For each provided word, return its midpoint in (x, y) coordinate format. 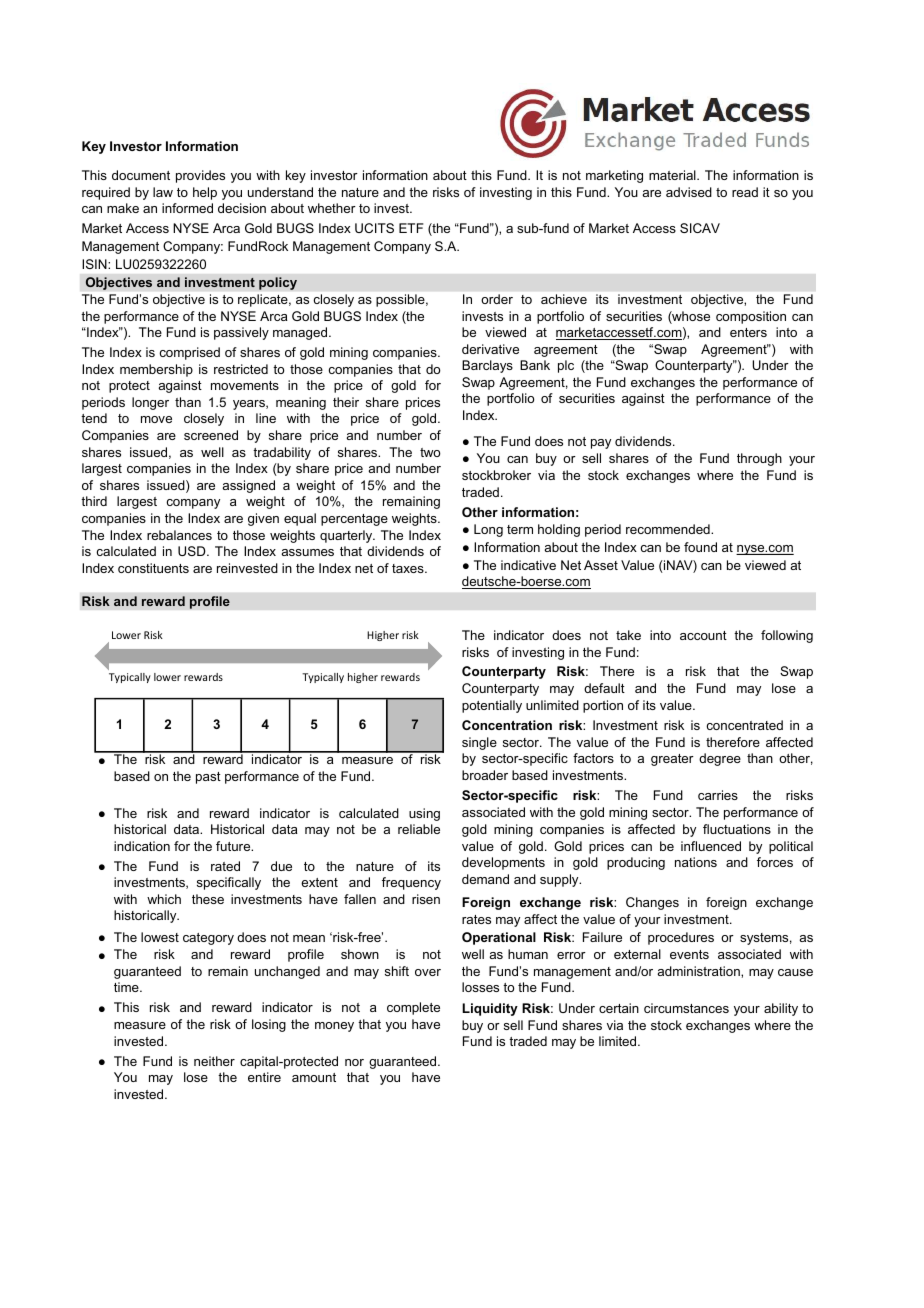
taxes (409, 568)
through (759, 459)
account (703, 635)
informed (187, 208)
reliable (419, 829)
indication (142, 846)
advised (689, 192)
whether (332, 208)
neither (214, 1061)
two (430, 452)
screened (211, 435)
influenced (711, 846)
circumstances (686, 1008)
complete (413, 1008)
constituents (153, 568)
